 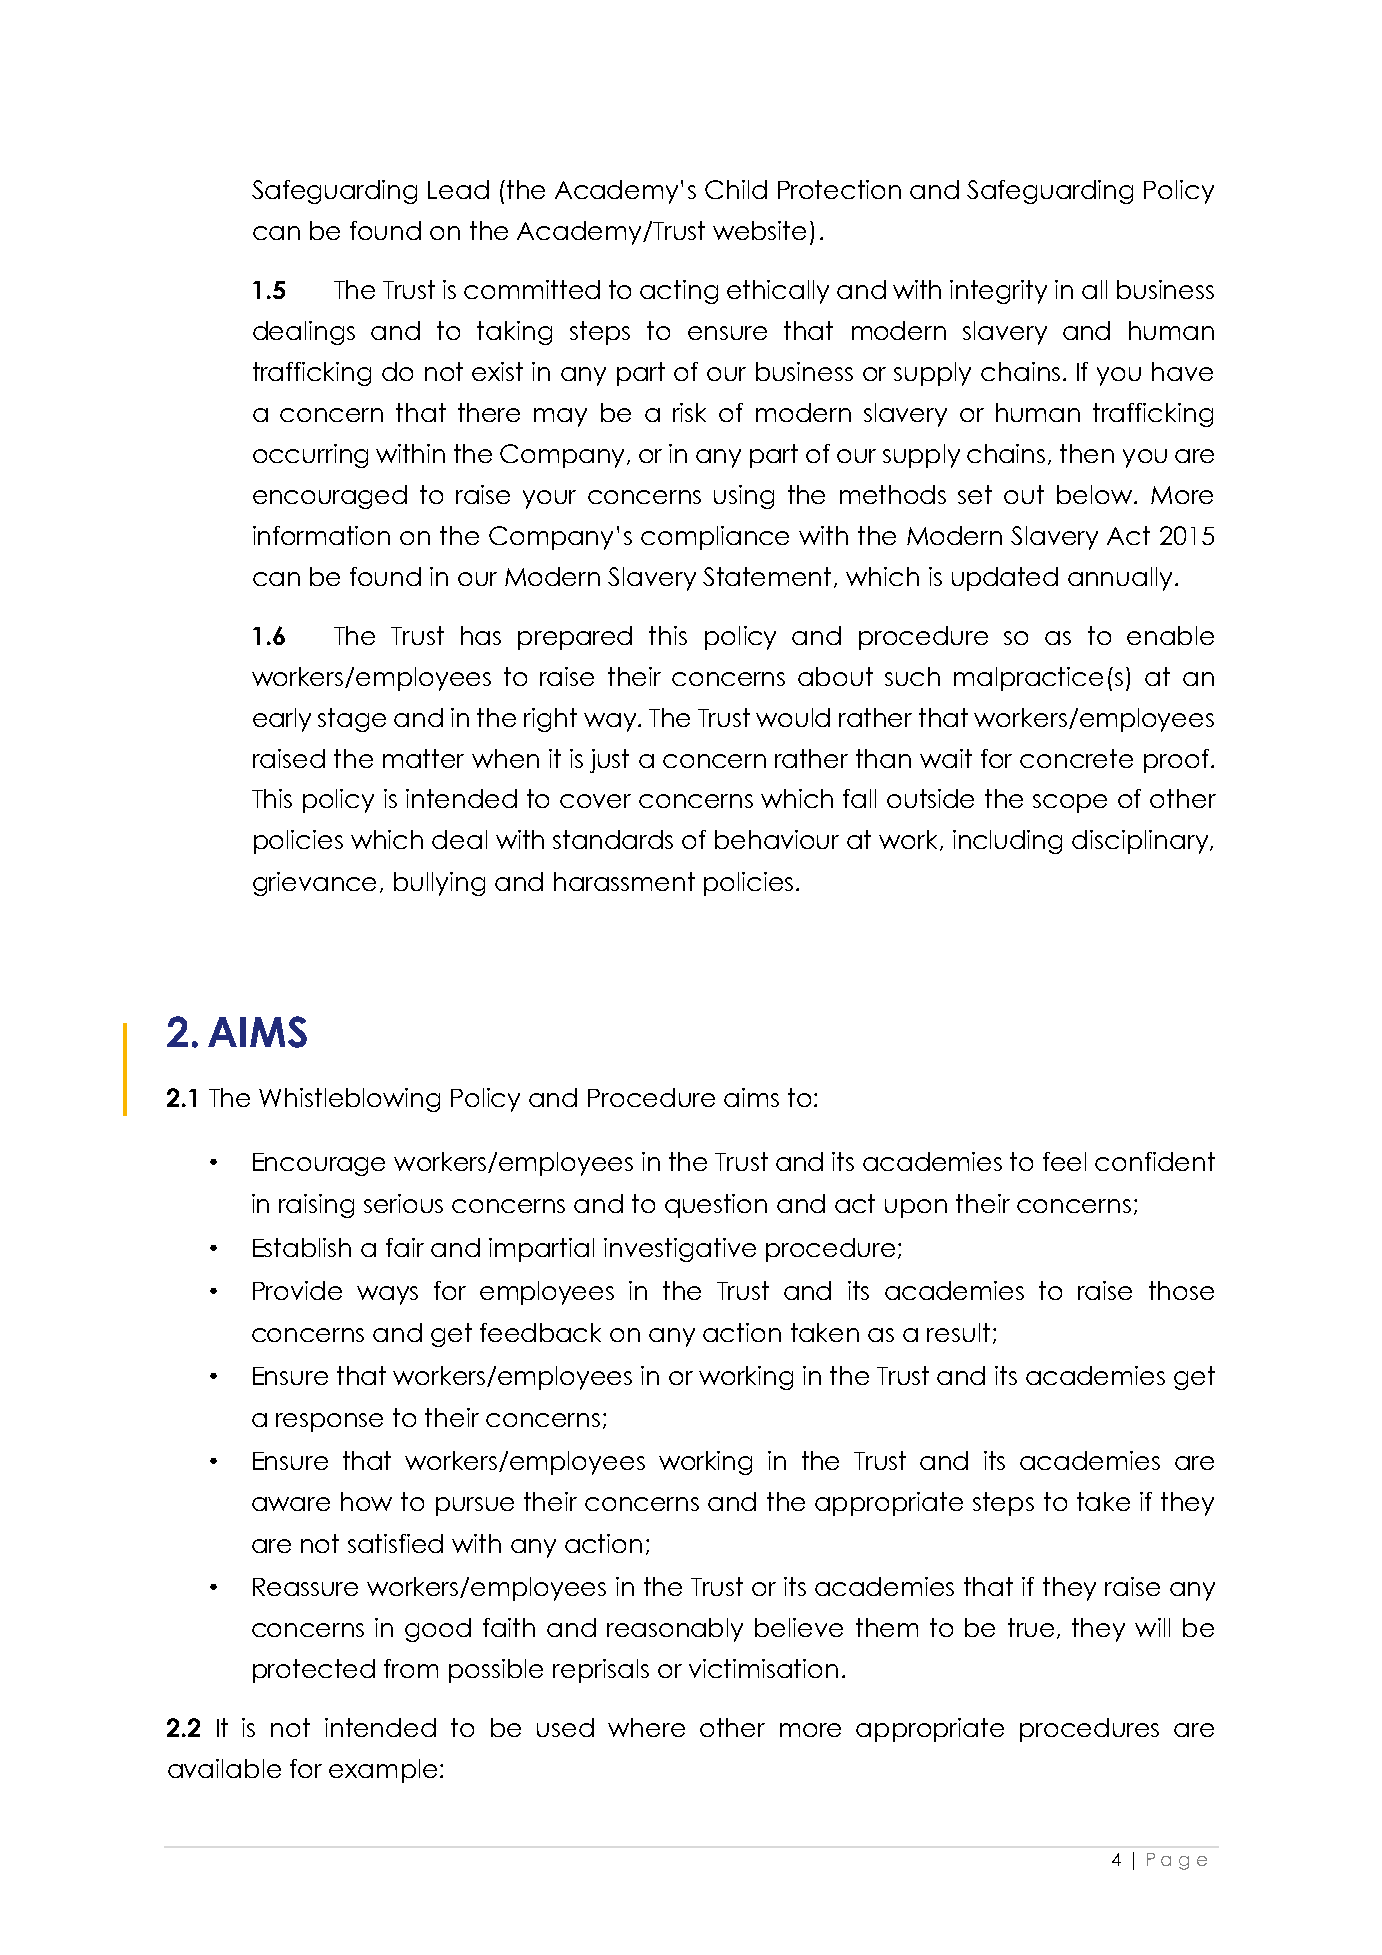 I want to click on integrity, so click(x=998, y=292).
